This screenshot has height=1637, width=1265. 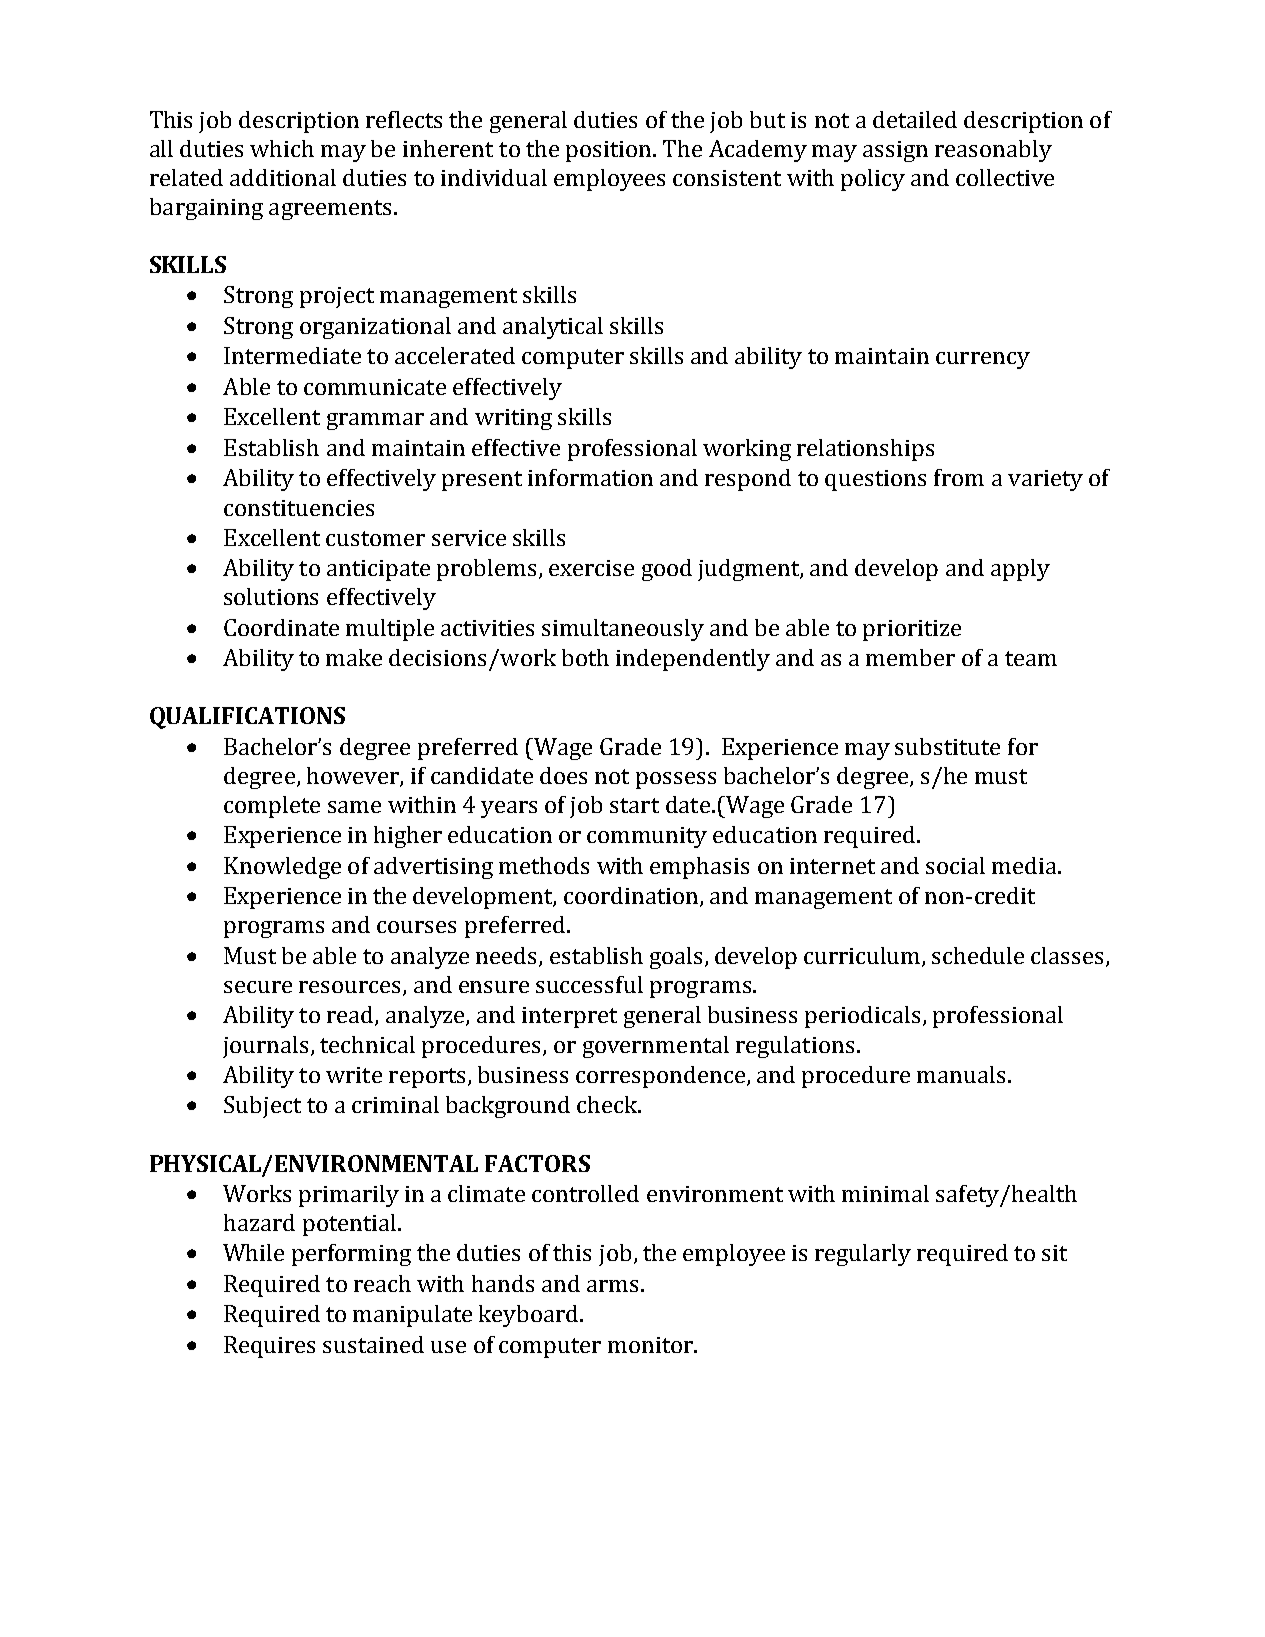 What do you see at coordinates (282, 868) in the screenshot?
I see `Knowledge` at bounding box center [282, 868].
